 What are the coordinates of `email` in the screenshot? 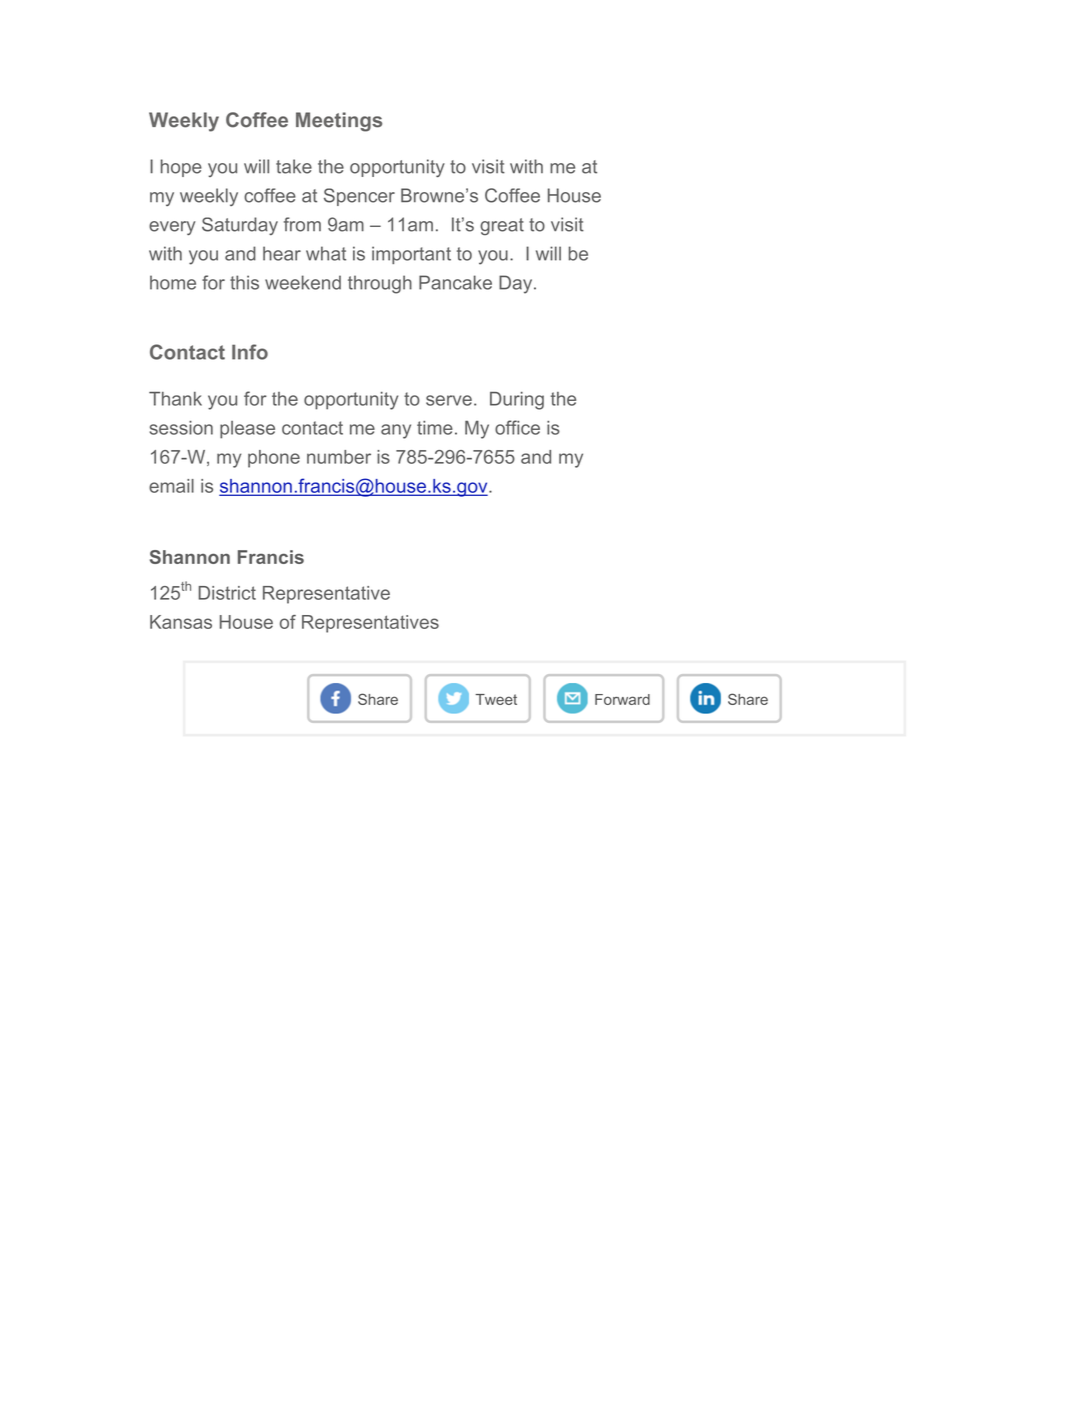 It's located at (171, 486).
